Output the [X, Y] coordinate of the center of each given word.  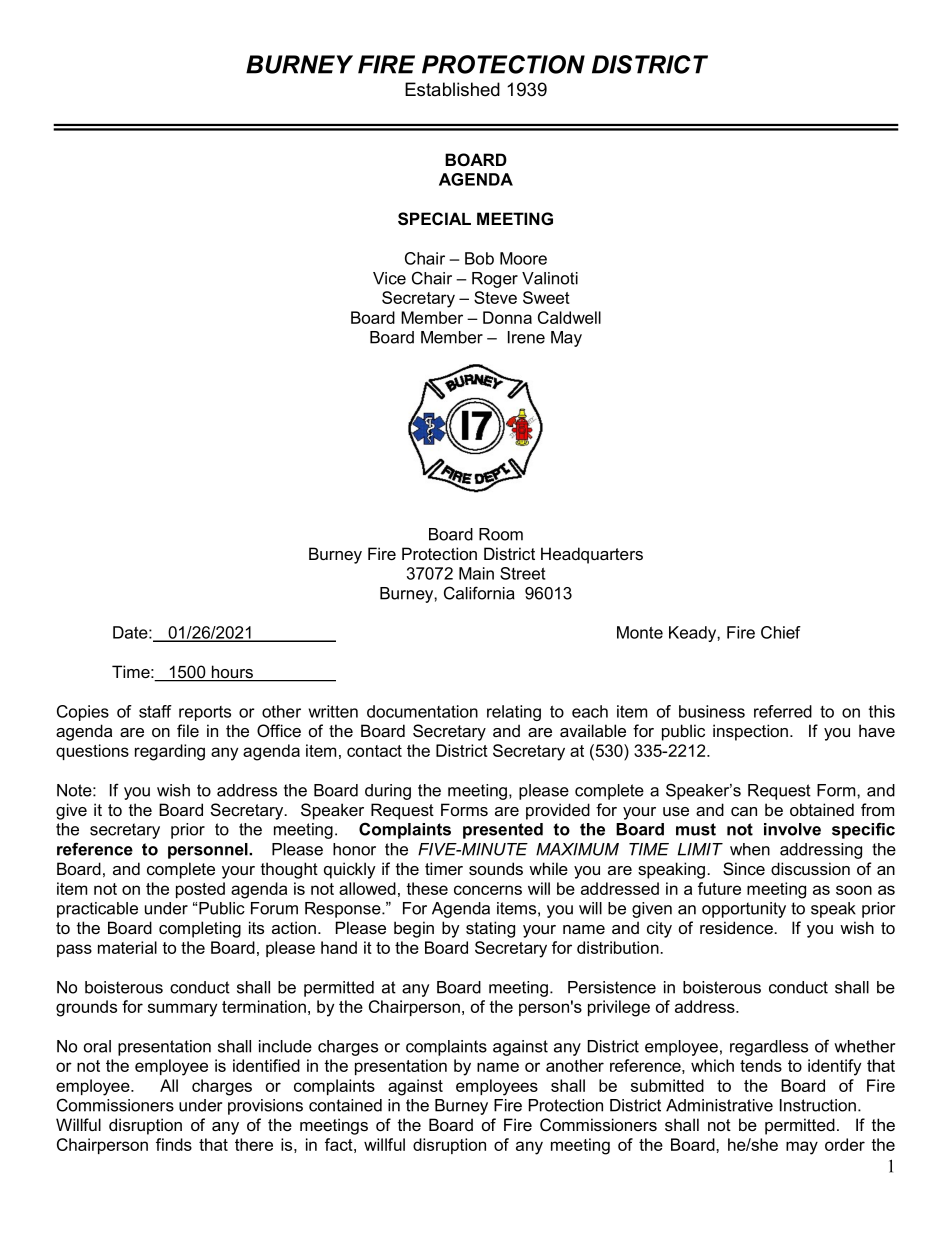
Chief [781, 632]
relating [514, 713]
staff [155, 711]
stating [490, 929]
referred [783, 711]
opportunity [744, 910]
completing [200, 929]
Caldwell [569, 317]
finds [174, 1144]
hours [233, 673]
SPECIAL [434, 219]
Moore [523, 258]
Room [501, 534]
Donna [507, 317]
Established [452, 89]
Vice [389, 278]
